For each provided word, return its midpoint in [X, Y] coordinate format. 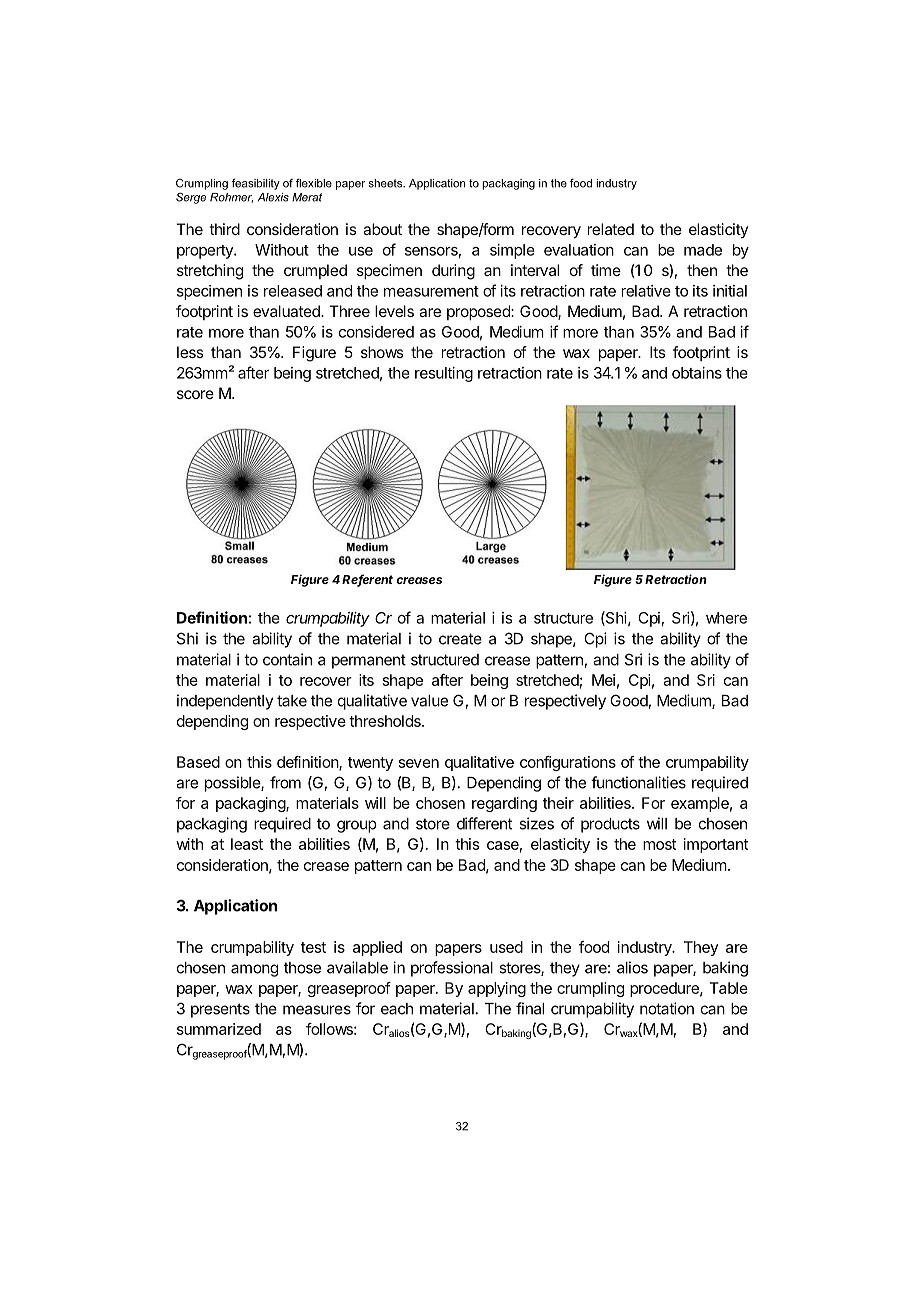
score [195, 394]
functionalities [638, 782]
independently [225, 702]
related [611, 229]
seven [419, 763]
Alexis [273, 197]
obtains [697, 373]
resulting [444, 374]
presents [220, 1010]
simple [512, 251]
